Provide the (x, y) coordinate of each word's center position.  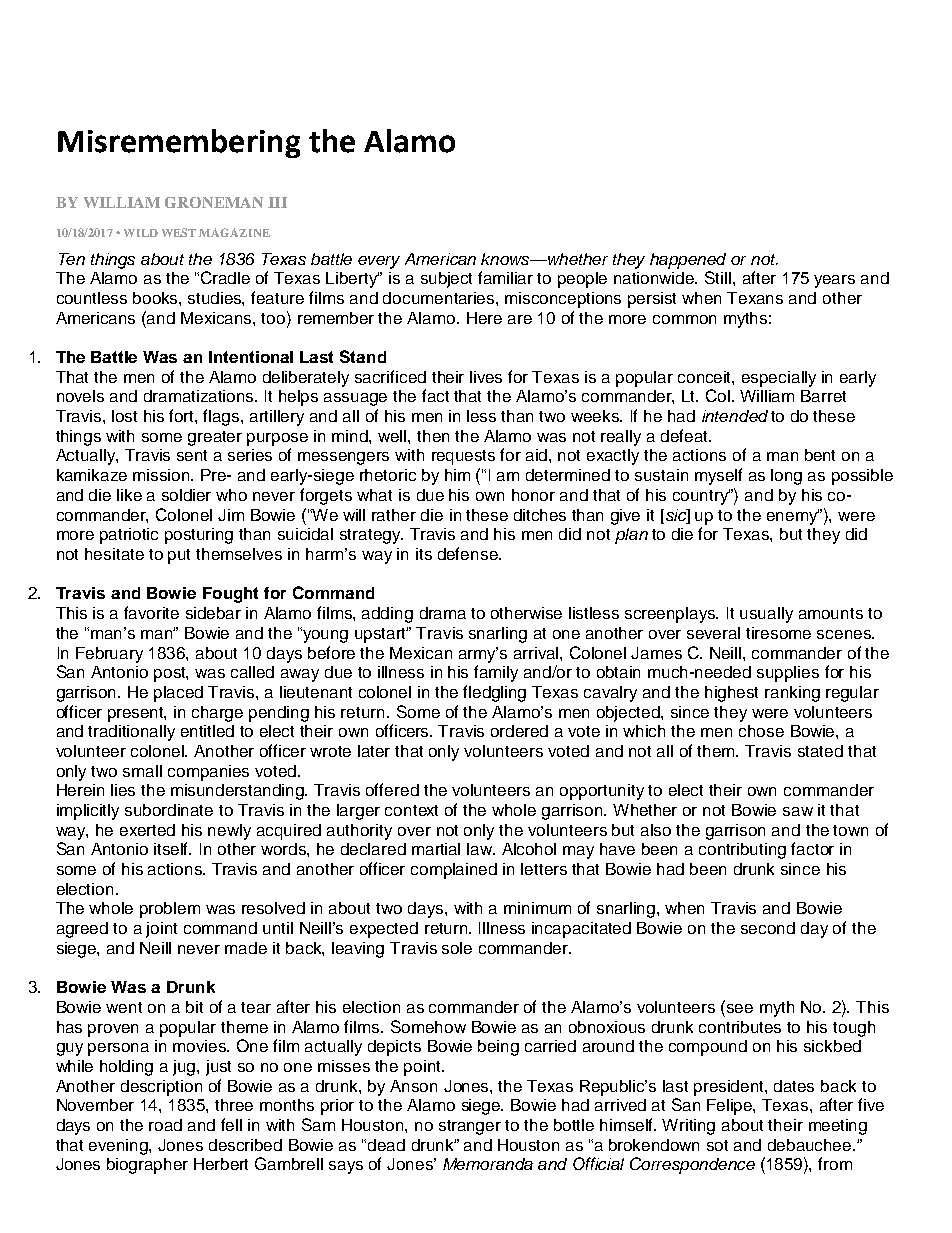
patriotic (129, 536)
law (481, 849)
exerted (147, 830)
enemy (793, 517)
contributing (742, 851)
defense (469, 553)
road (165, 1125)
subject (446, 280)
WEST (179, 232)
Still (719, 277)
